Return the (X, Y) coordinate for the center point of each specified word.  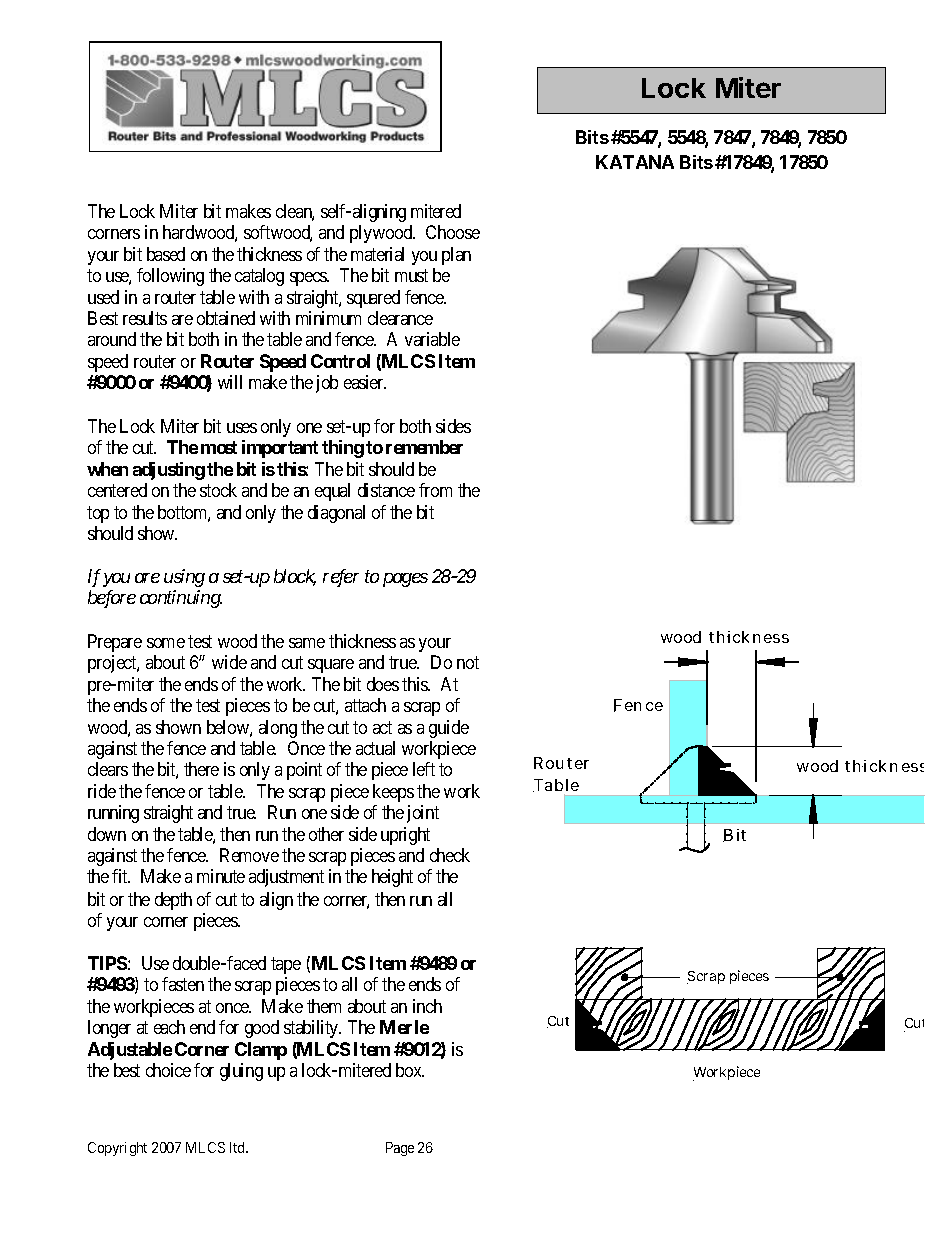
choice (168, 1070)
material (377, 254)
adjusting (169, 471)
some (166, 643)
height (392, 878)
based (166, 254)
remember (424, 447)
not (468, 662)
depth (173, 901)
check (450, 855)
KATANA (635, 162)
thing (343, 449)
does (383, 684)
